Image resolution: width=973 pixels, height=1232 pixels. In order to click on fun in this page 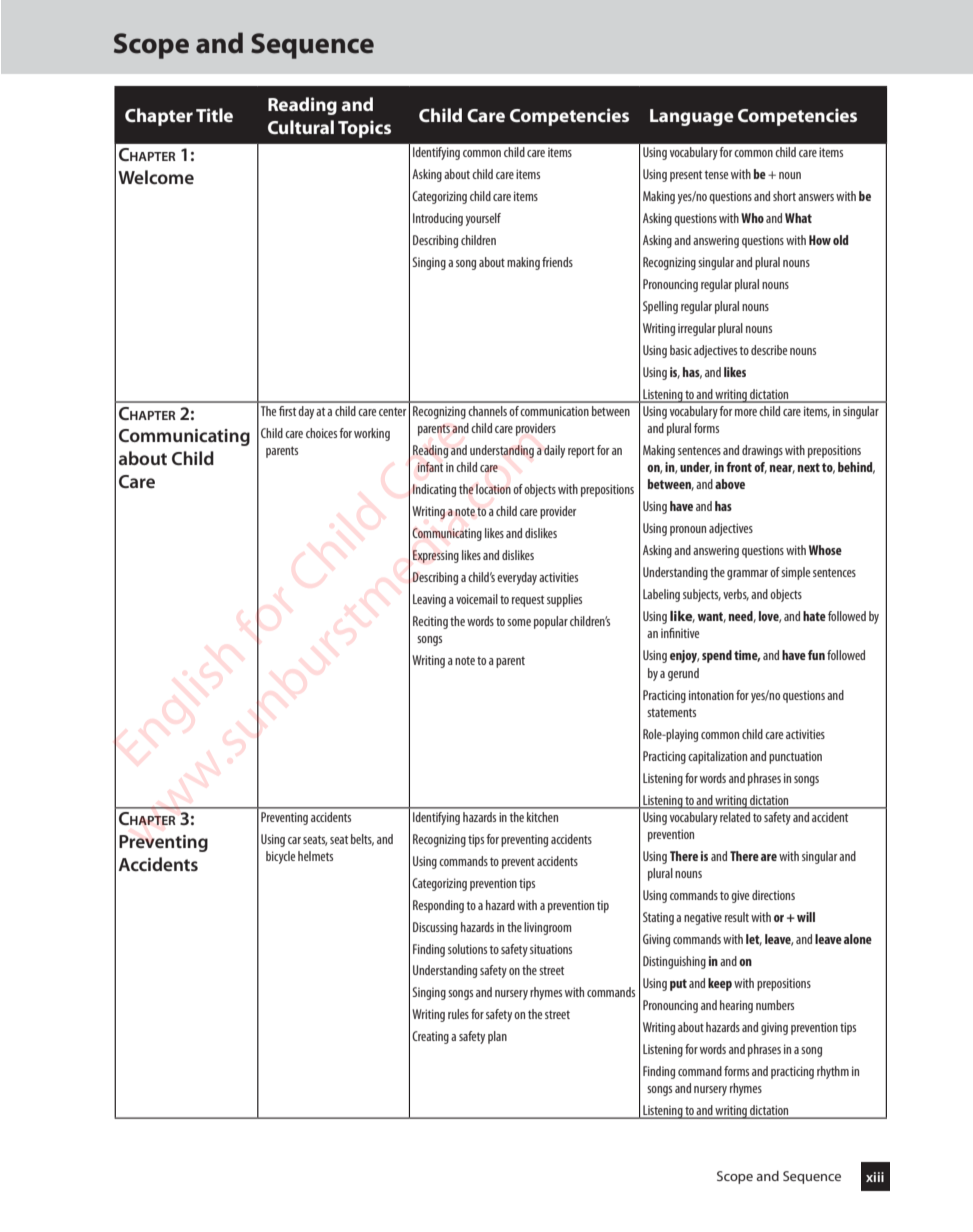, I will do `click(816, 655)`.
